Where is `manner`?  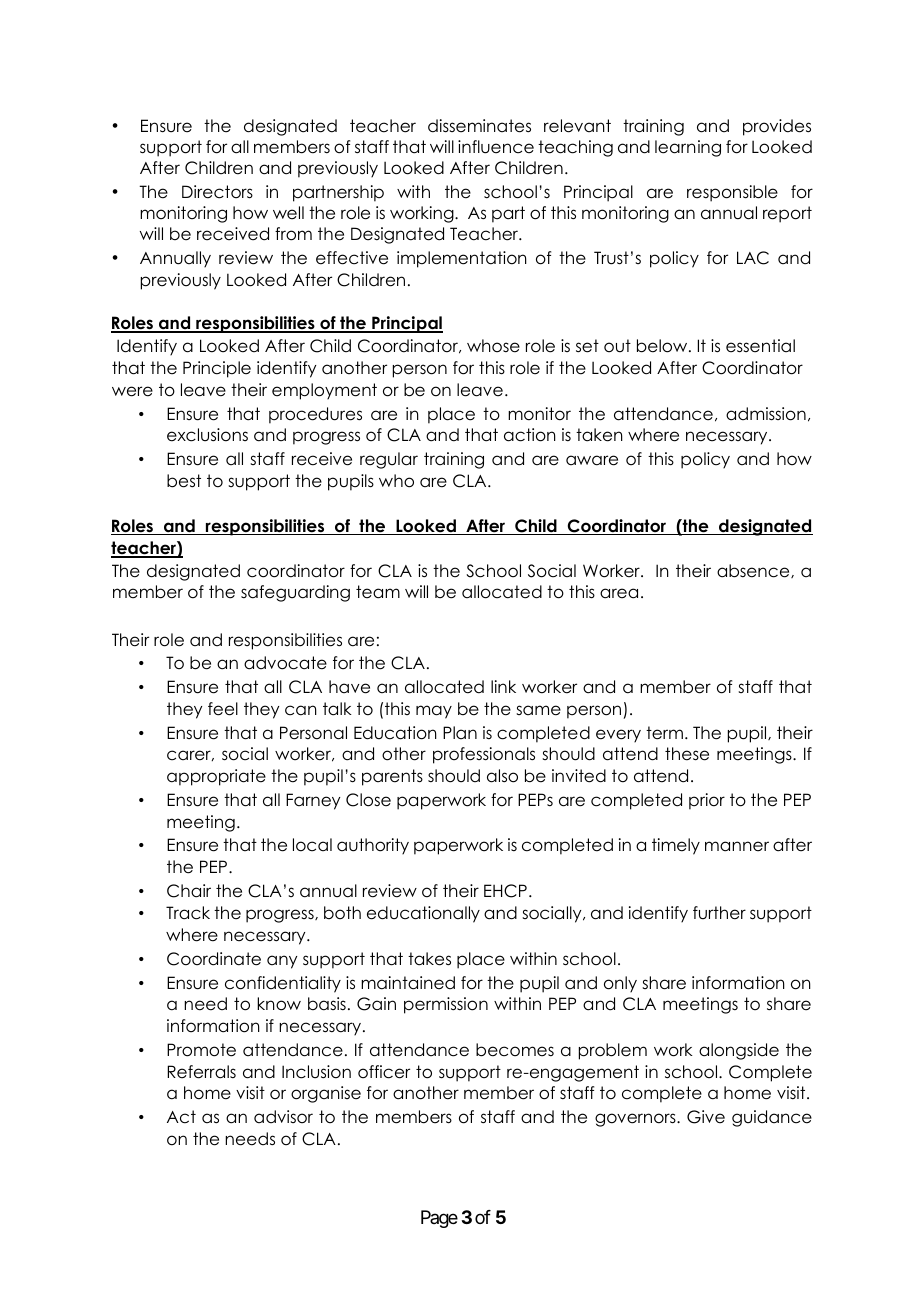 manner is located at coordinates (737, 846).
